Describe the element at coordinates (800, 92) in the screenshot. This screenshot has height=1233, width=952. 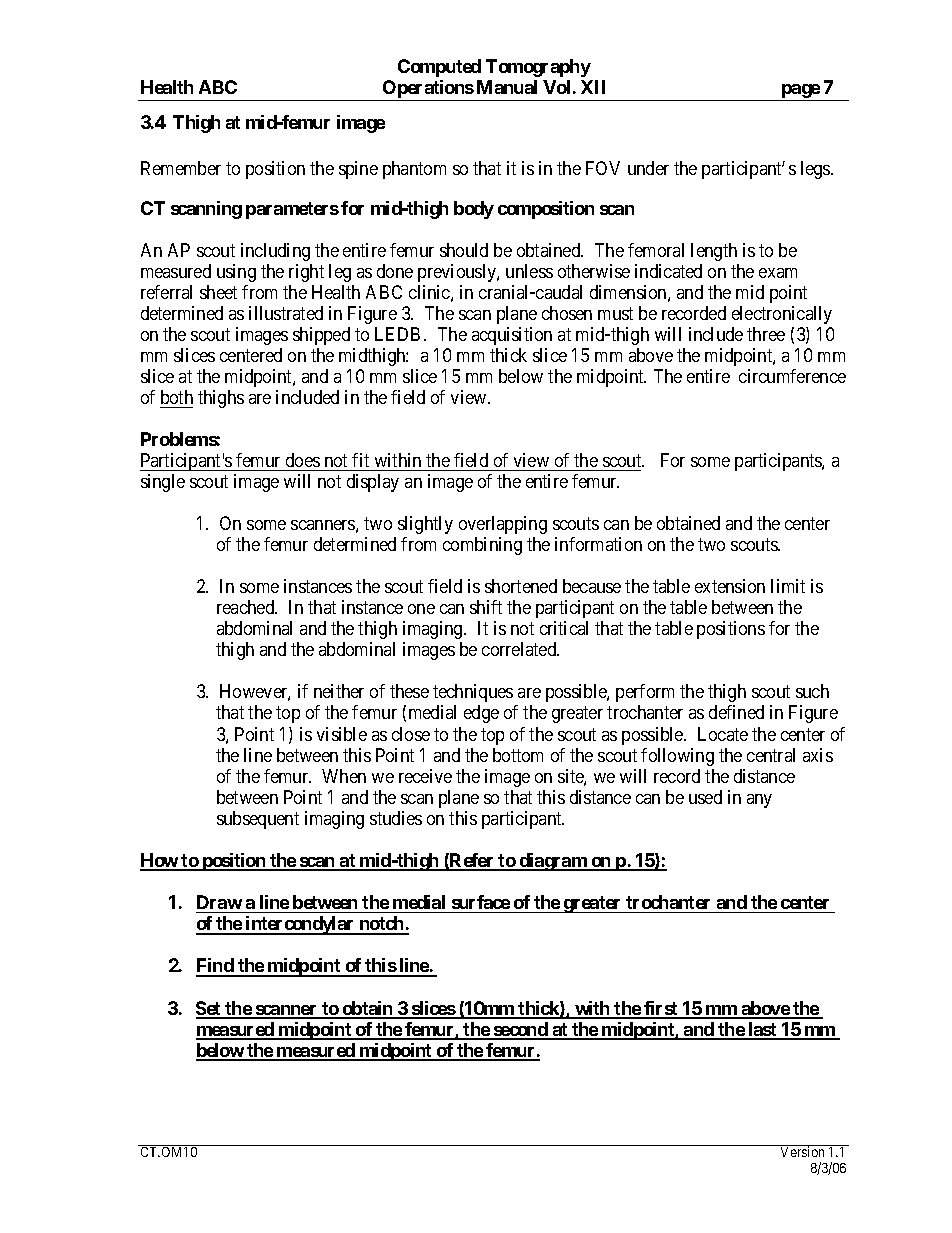
I see `page` at that location.
